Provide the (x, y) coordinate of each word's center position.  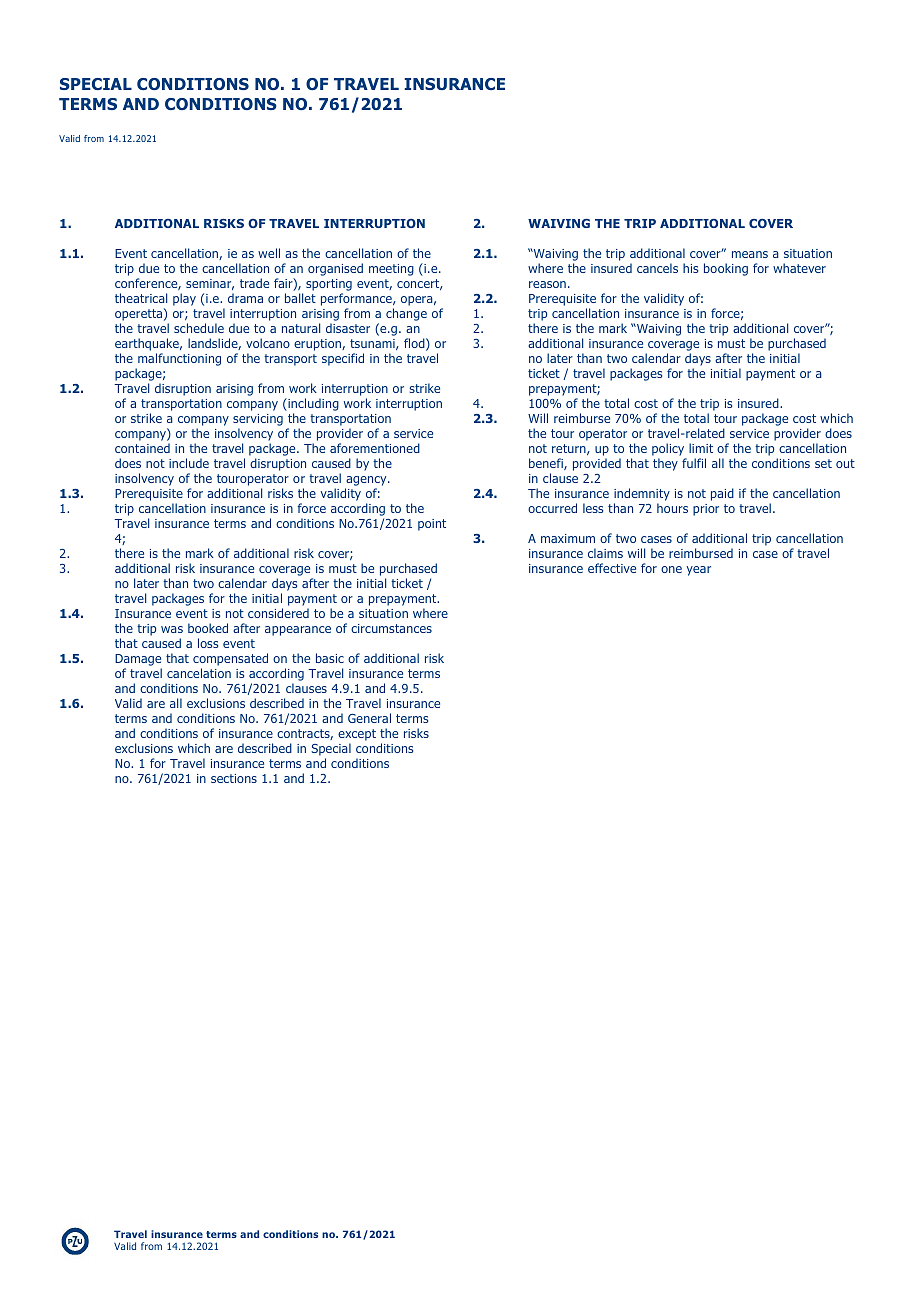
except (357, 736)
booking (726, 269)
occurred (552, 508)
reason (547, 284)
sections (234, 778)
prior (706, 510)
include (189, 463)
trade (254, 283)
